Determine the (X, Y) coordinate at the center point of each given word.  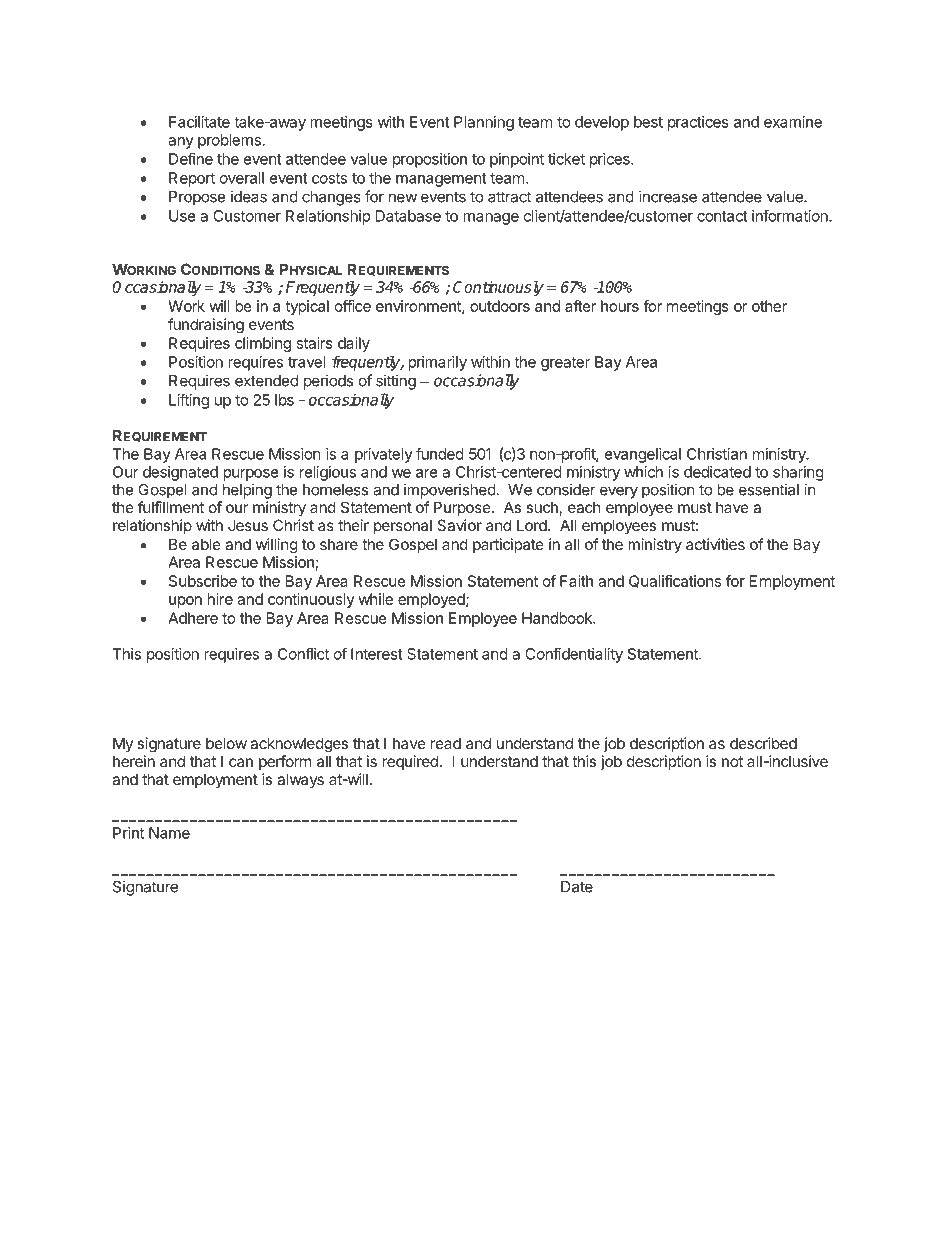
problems (229, 141)
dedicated (717, 472)
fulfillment (171, 507)
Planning (484, 123)
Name (169, 833)
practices (698, 123)
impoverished (450, 491)
